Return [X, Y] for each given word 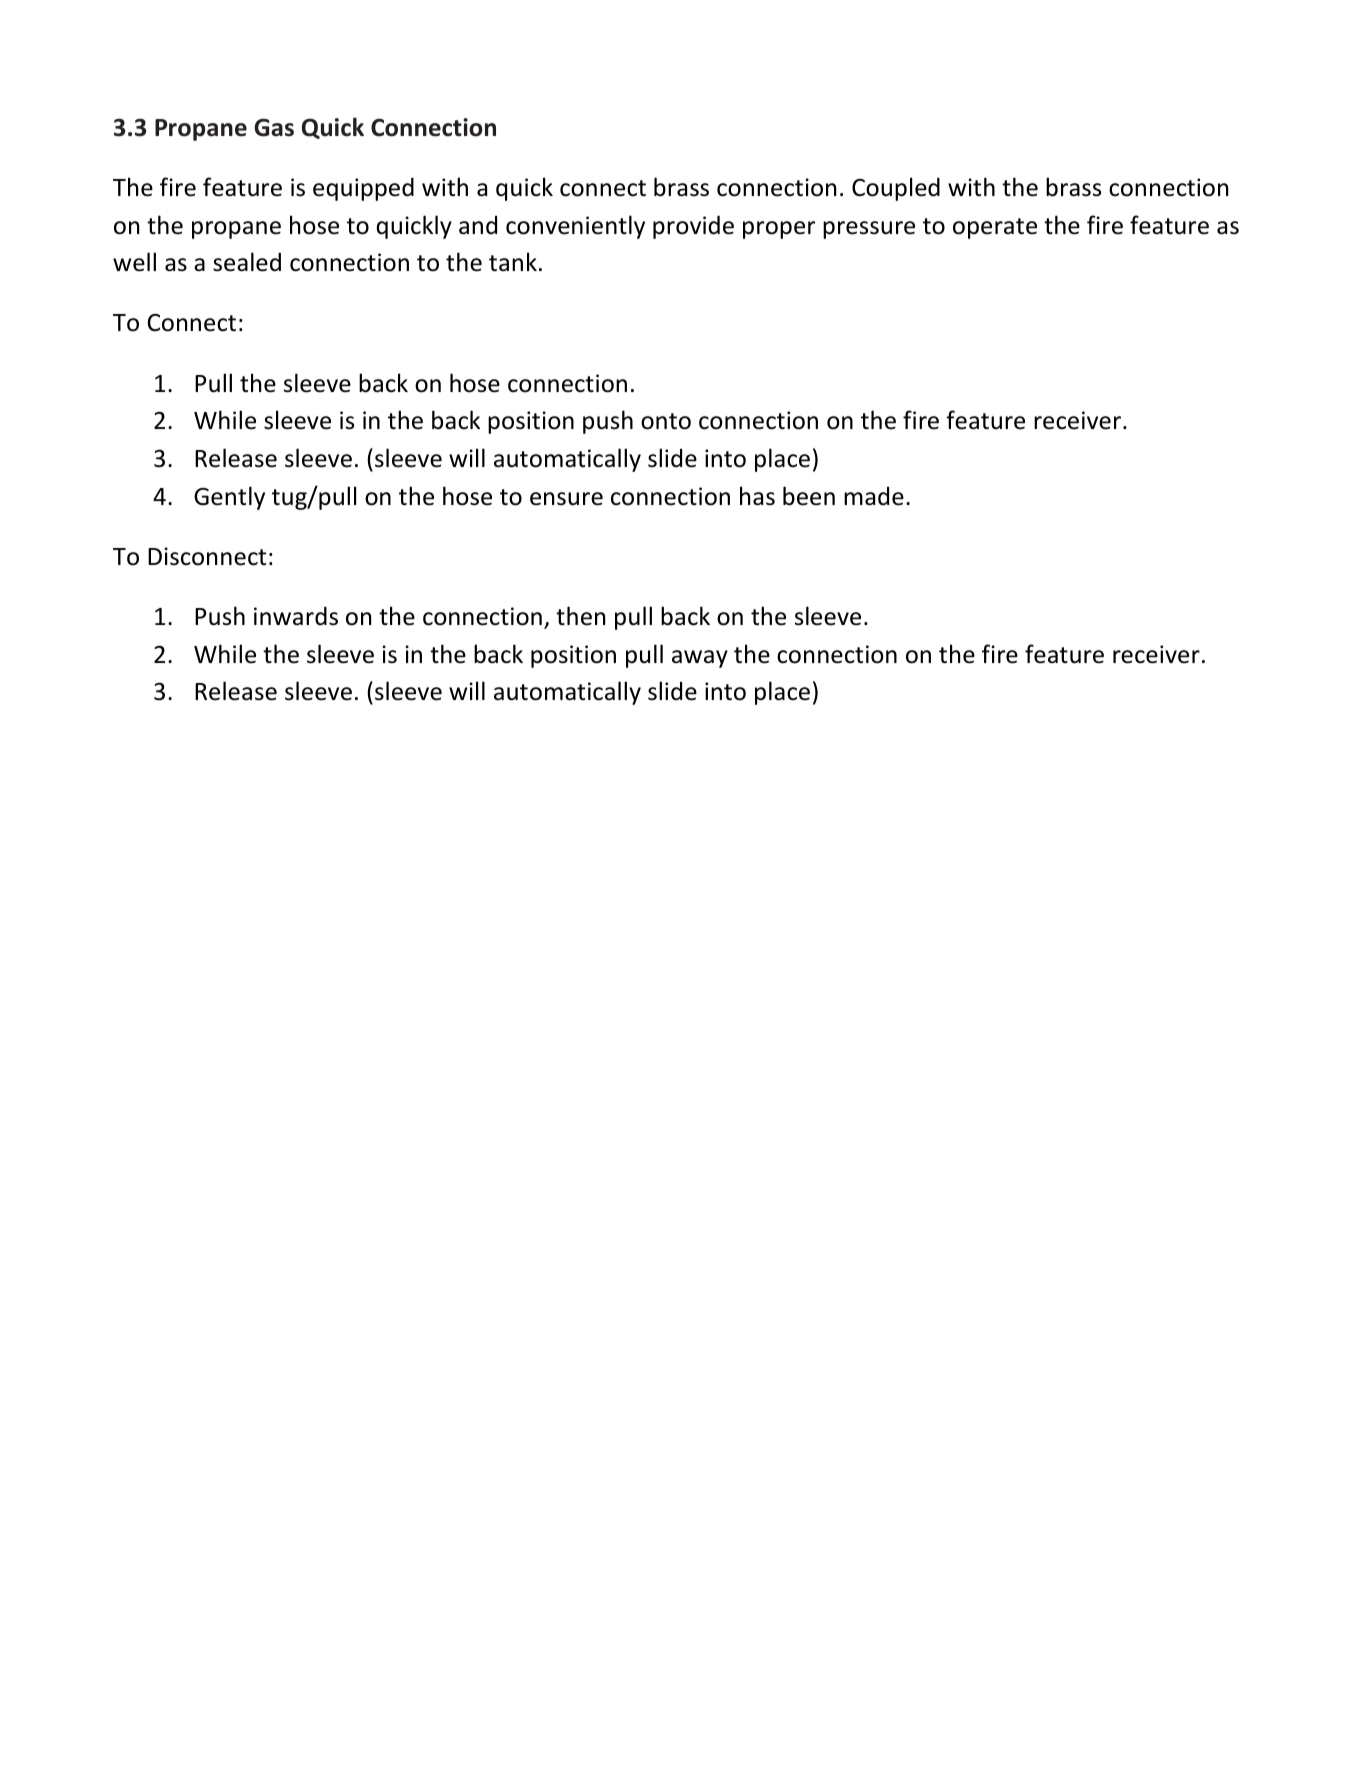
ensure [566, 499]
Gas [274, 127]
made [874, 496]
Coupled [896, 189]
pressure [869, 230]
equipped [363, 189]
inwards [296, 616]
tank [513, 262]
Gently [229, 498]
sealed [247, 262]
